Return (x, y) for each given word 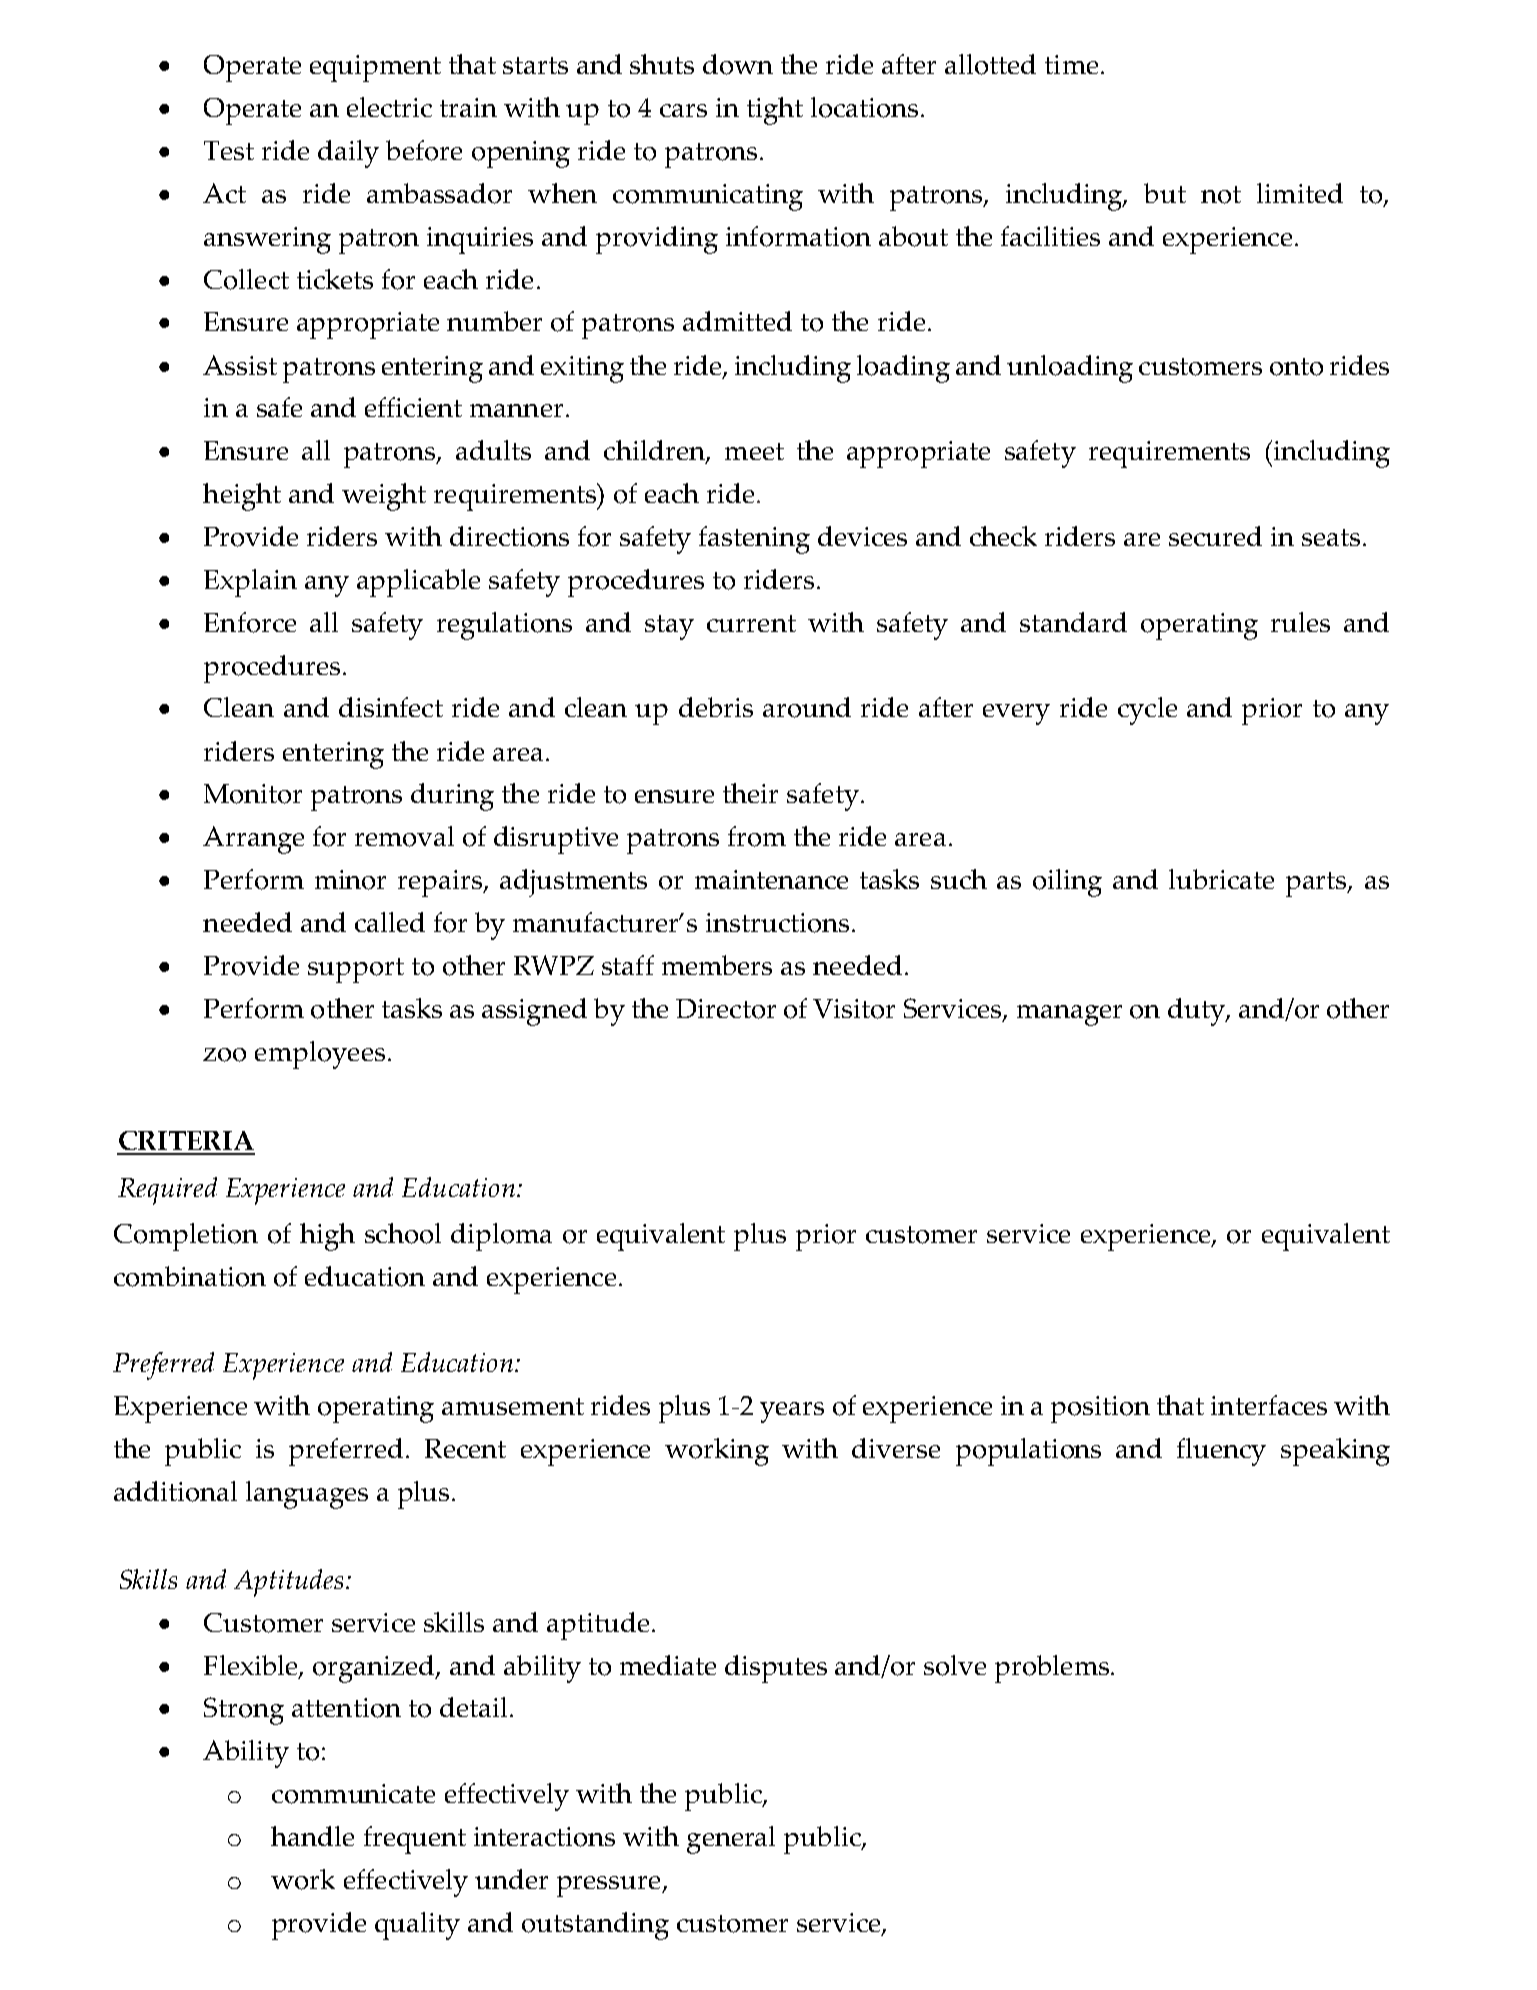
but (1165, 193)
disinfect (391, 707)
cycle (1147, 711)
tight (775, 111)
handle (312, 1836)
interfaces (1269, 1405)
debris (716, 707)
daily (348, 154)
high (327, 1237)
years (792, 1412)
